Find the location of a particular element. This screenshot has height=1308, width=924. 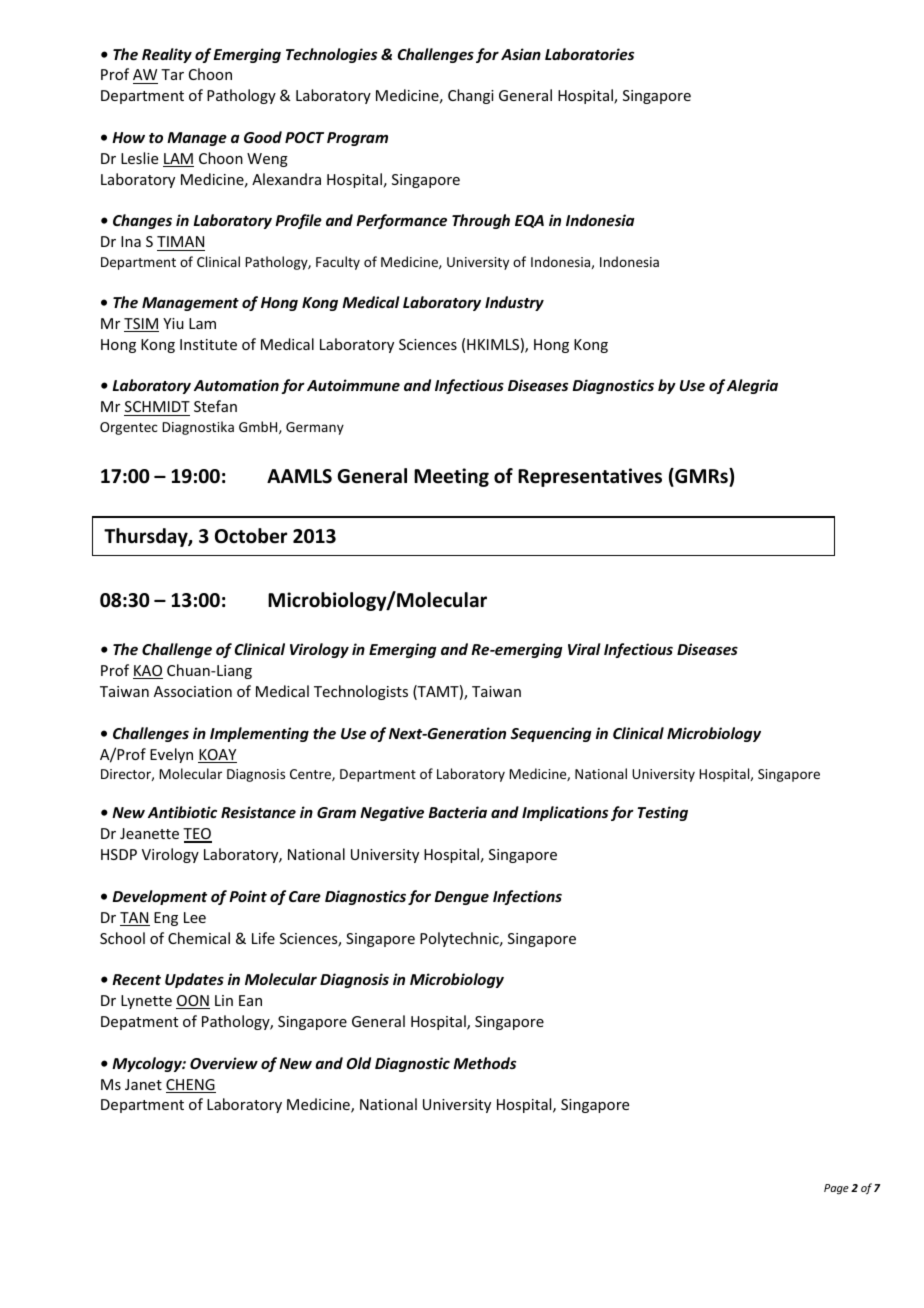

Bacteria is located at coordinates (458, 812).
